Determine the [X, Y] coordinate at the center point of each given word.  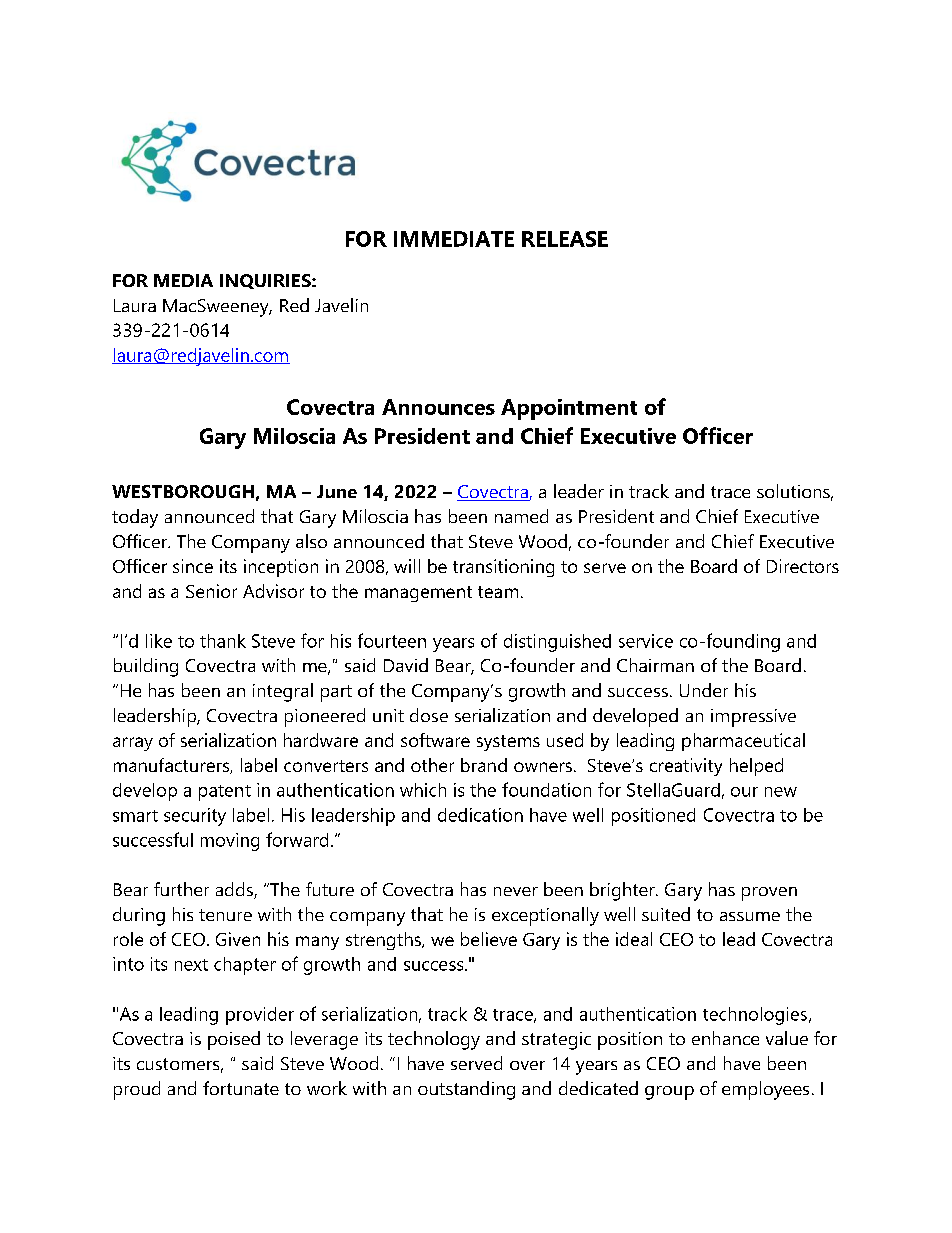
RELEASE [565, 239]
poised [234, 1040]
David [406, 665]
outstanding [466, 1090]
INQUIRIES [266, 281]
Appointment [569, 409]
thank [223, 641]
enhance [725, 1038]
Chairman [655, 665]
